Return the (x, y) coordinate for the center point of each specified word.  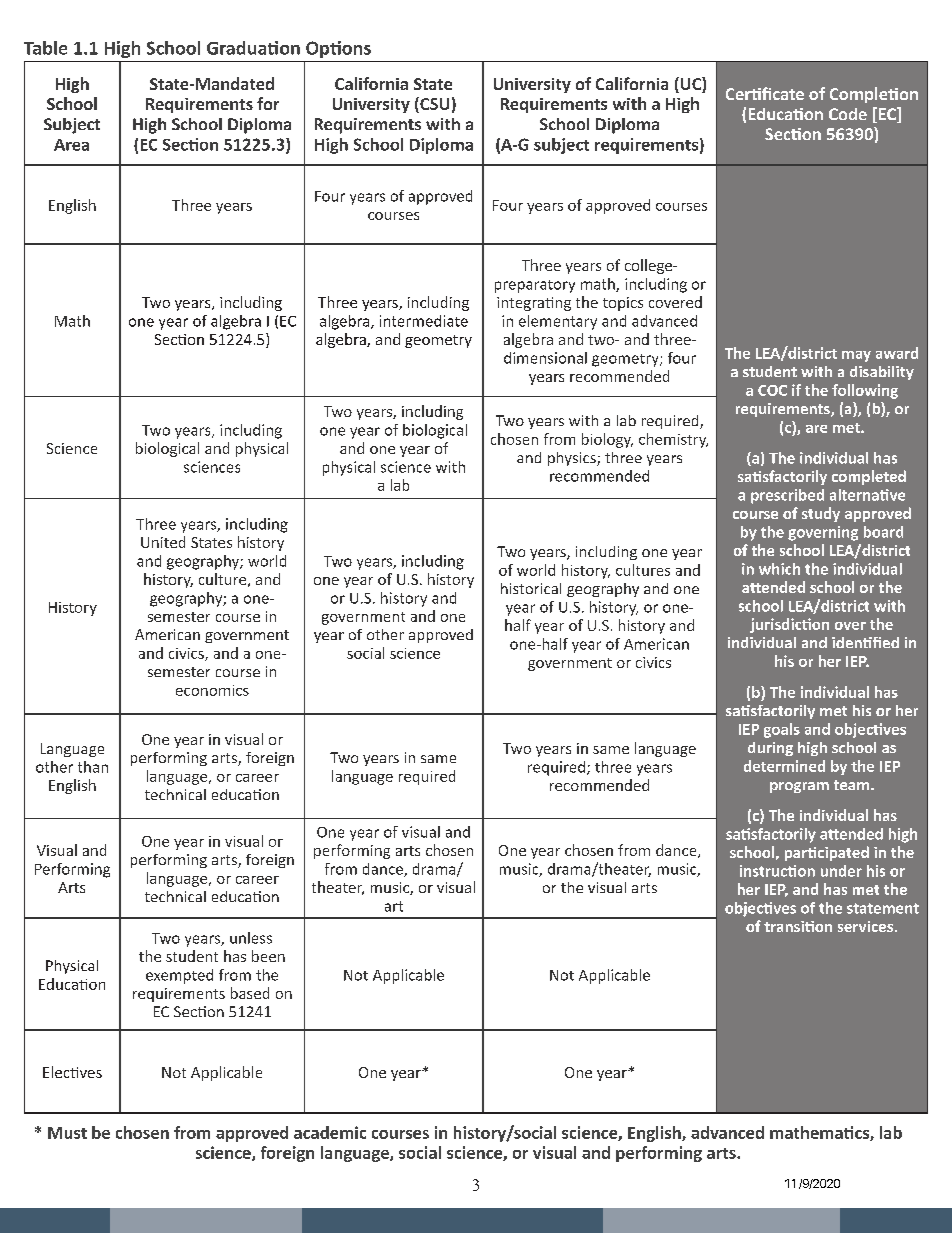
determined (784, 766)
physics (573, 459)
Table (45, 48)
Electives (72, 1072)
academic (330, 1132)
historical (531, 588)
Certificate (765, 93)
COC (772, 390)
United (163, 542)
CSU (433, 105)
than (93, 767)
